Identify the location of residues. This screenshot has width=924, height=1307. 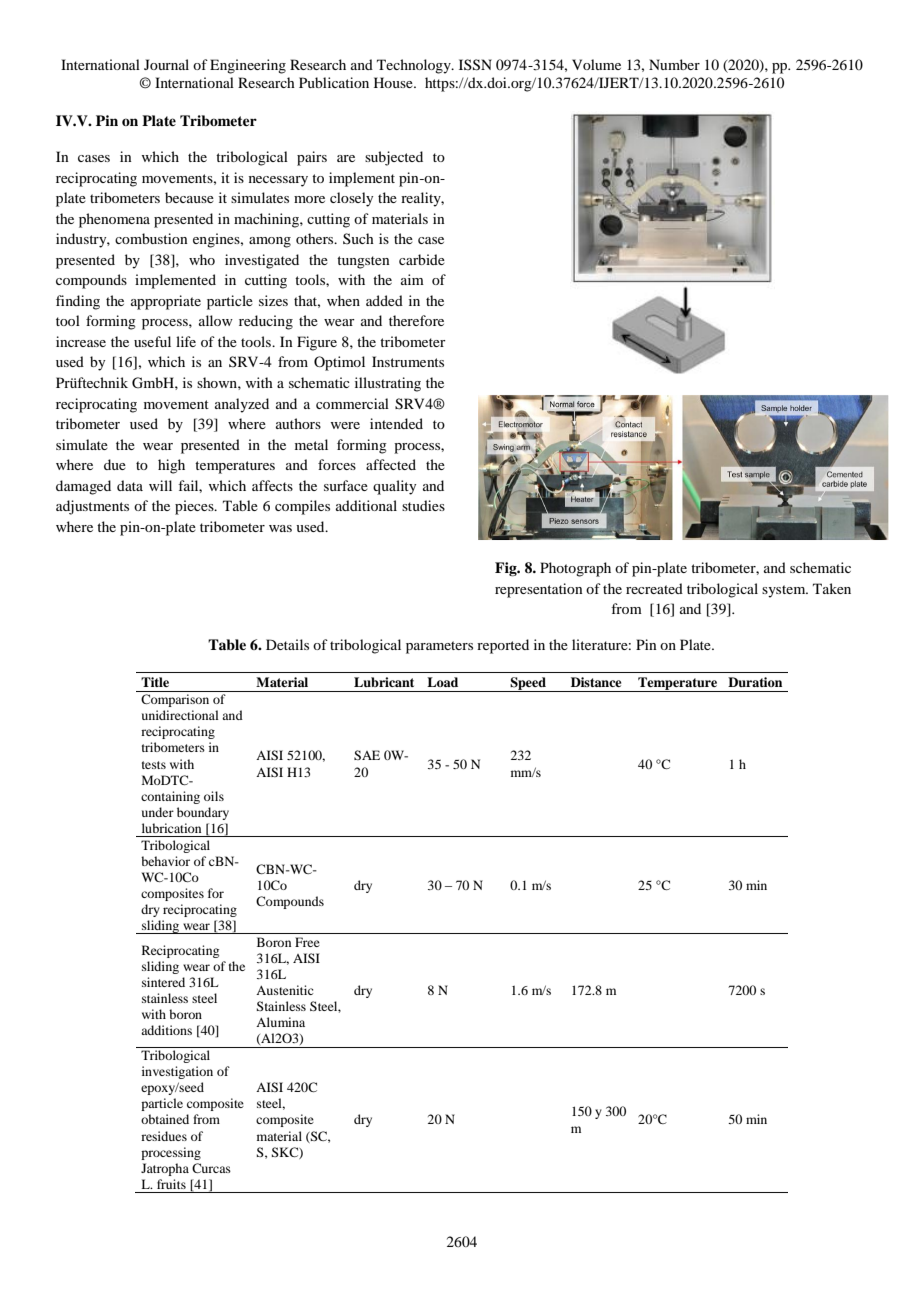
(164, 1136).
